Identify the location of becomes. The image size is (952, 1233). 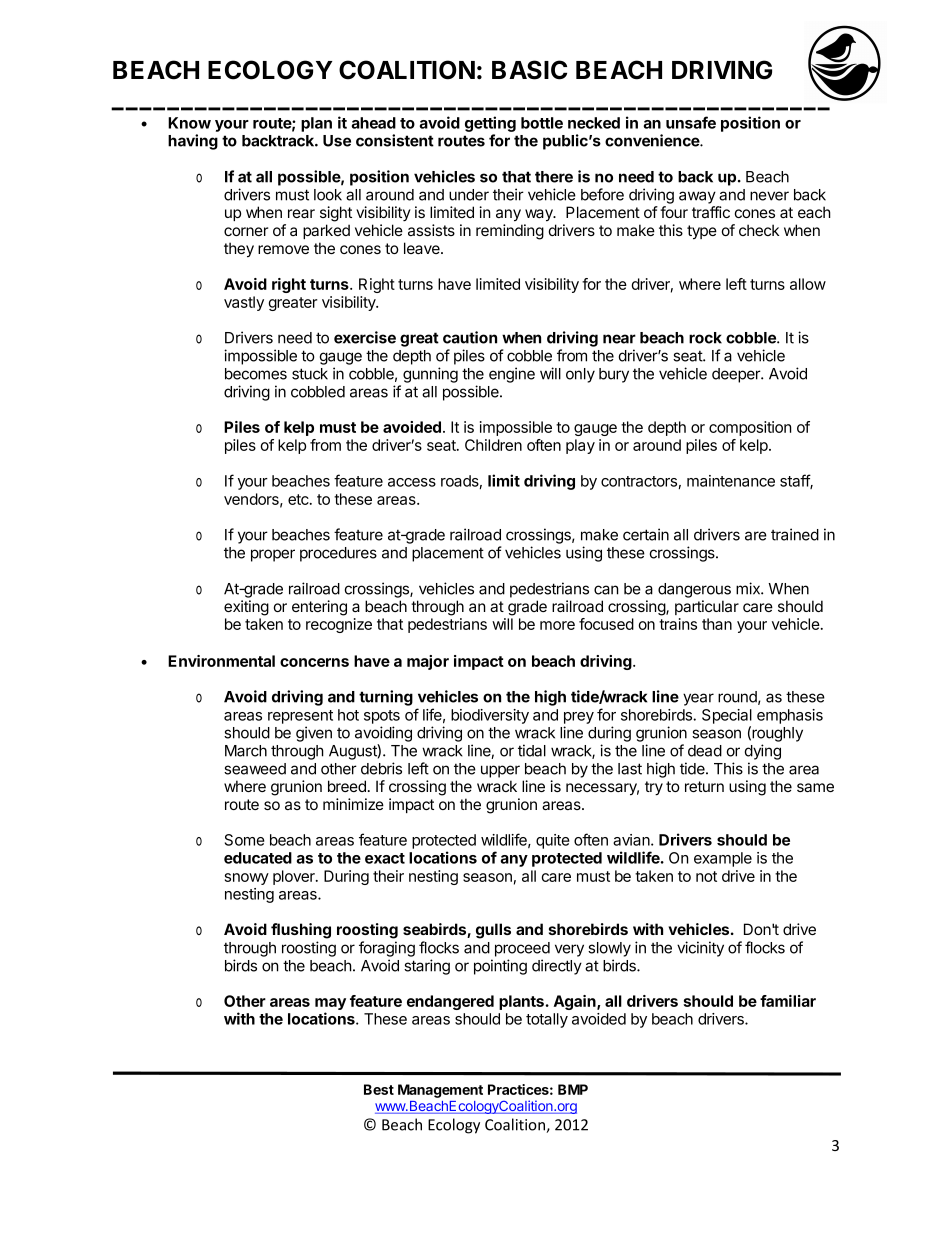
(256, 374).
